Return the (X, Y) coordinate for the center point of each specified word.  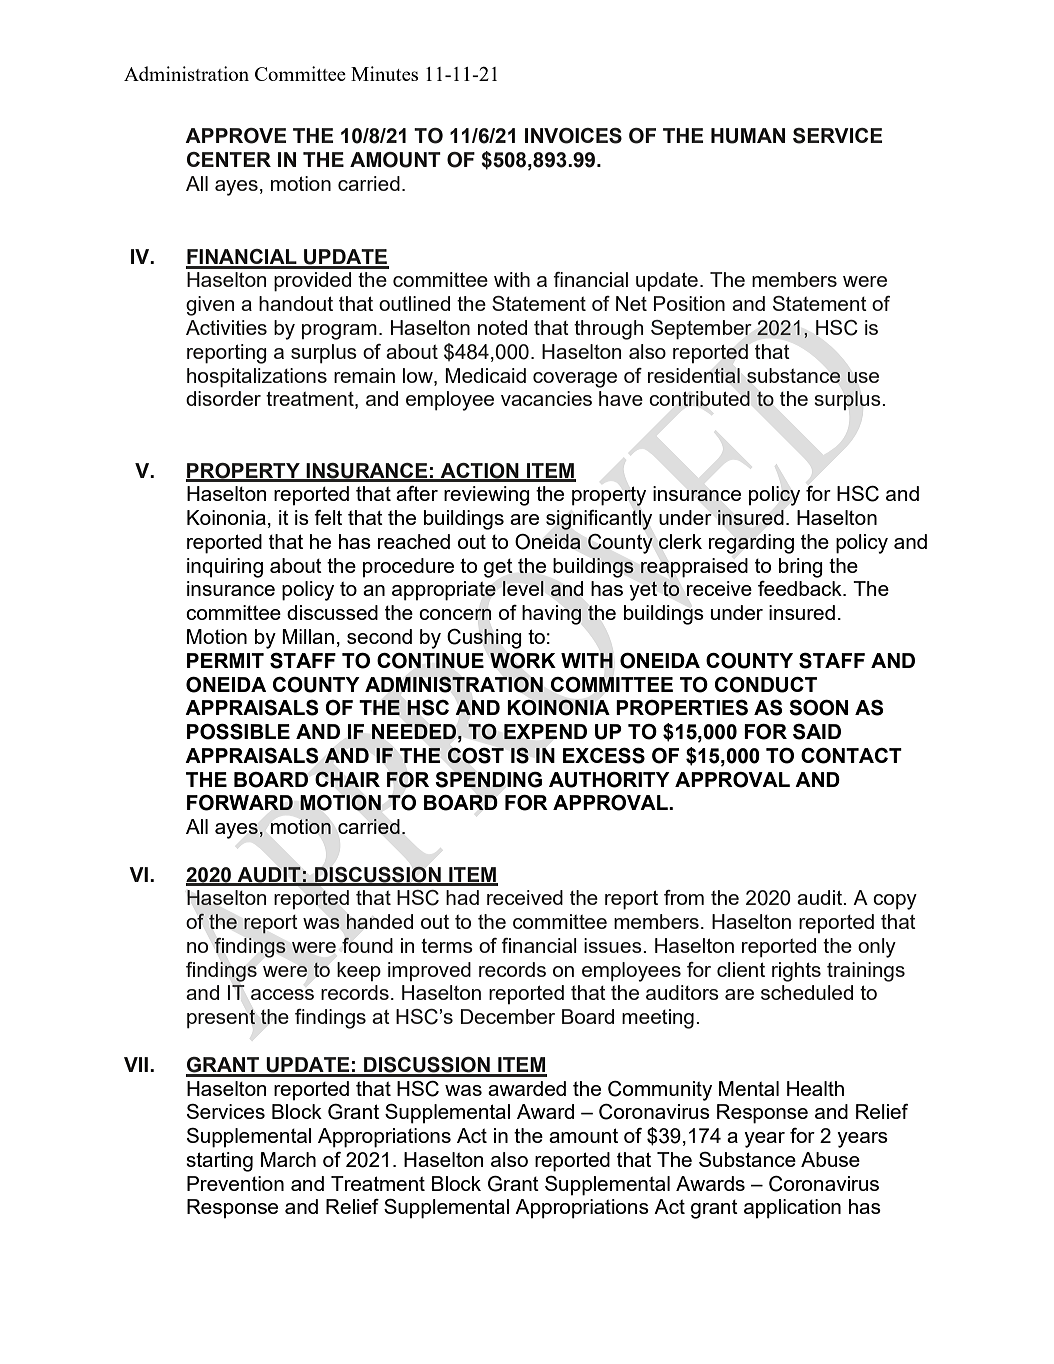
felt (328, 517)
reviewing (487, 496)
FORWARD (240, 803)
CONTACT (851, 756)
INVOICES (573, 136)
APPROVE (235, 136)
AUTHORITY (609, 780)
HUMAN (748, 136)
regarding (751, 544)
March (288, 1159)
